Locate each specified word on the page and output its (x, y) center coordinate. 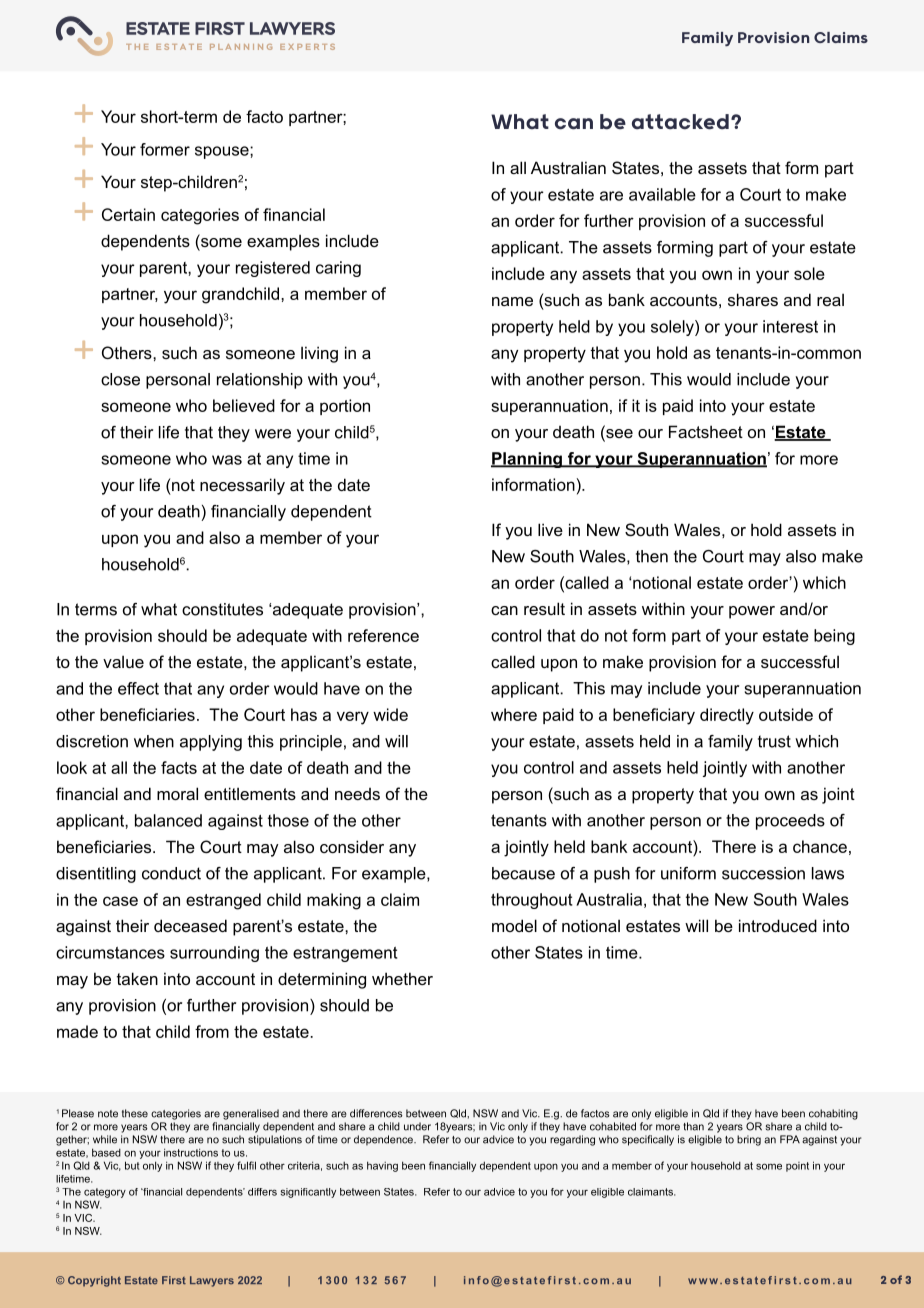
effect (138, 688)
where (514, 714)
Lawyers (212, 1281)
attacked (680, 122)
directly (727, 716)
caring (338, 269)
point (797, 1167)
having (382, 1166)
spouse (223, 152)
